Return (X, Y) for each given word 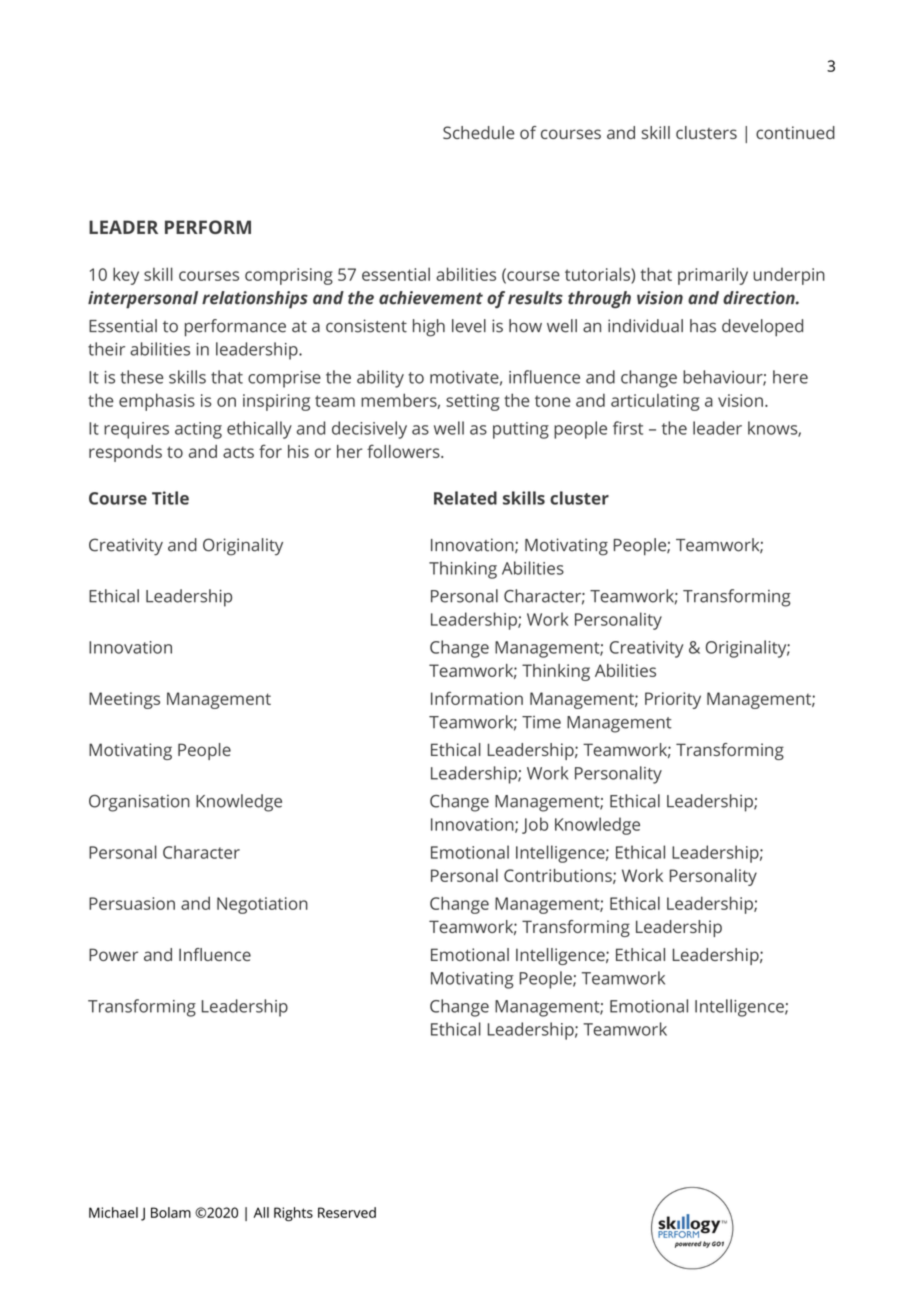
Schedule (479, 132)
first (628, 428)
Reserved (347, 1212)
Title (170, 498)
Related (465, 498)
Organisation (139, 803)
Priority (673, 700)
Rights (293, 1214)
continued (795, 132)
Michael (113, 1212)
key (126, 276)
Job (535, 825)
